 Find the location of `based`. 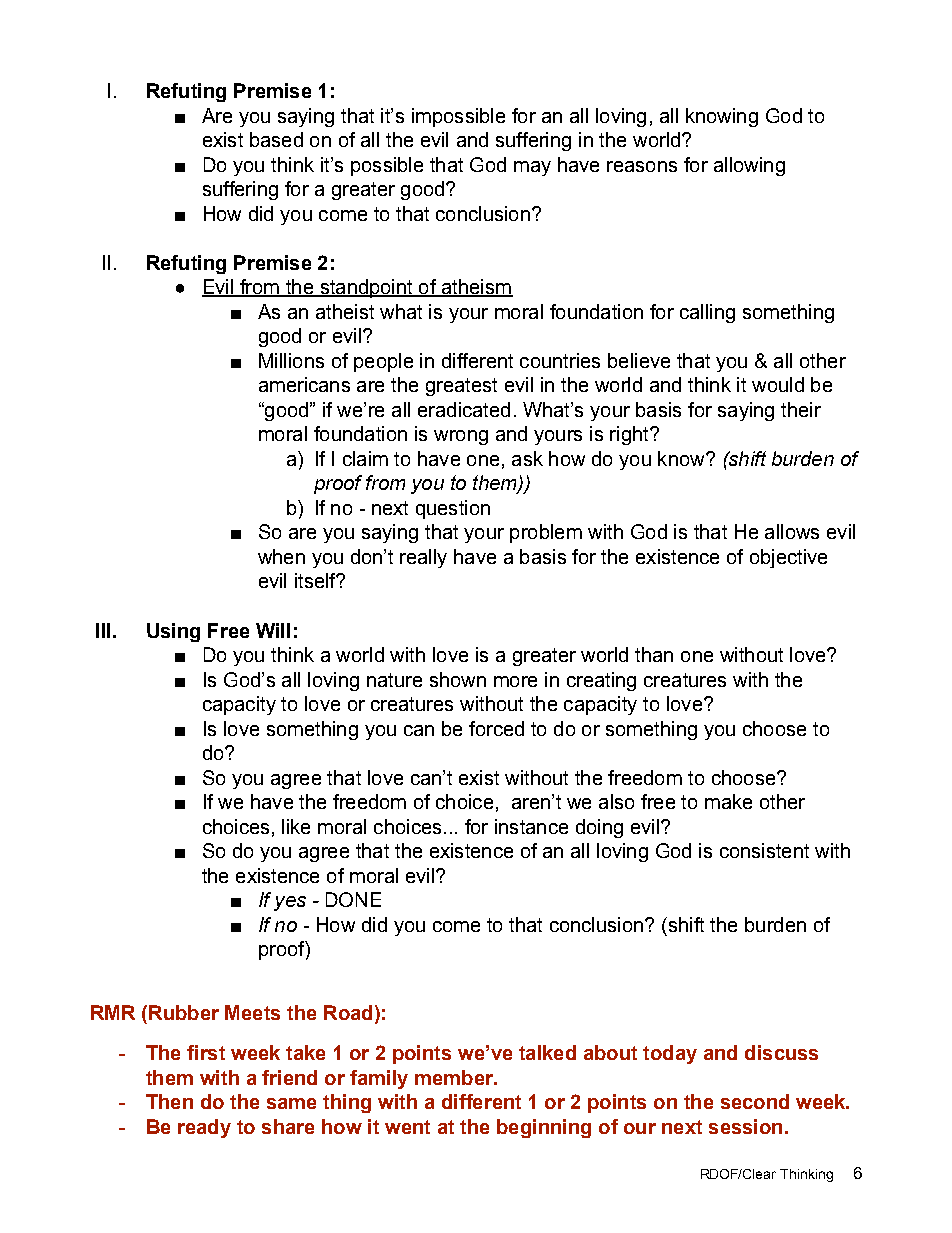

based is located at coordinates (276, 139).
